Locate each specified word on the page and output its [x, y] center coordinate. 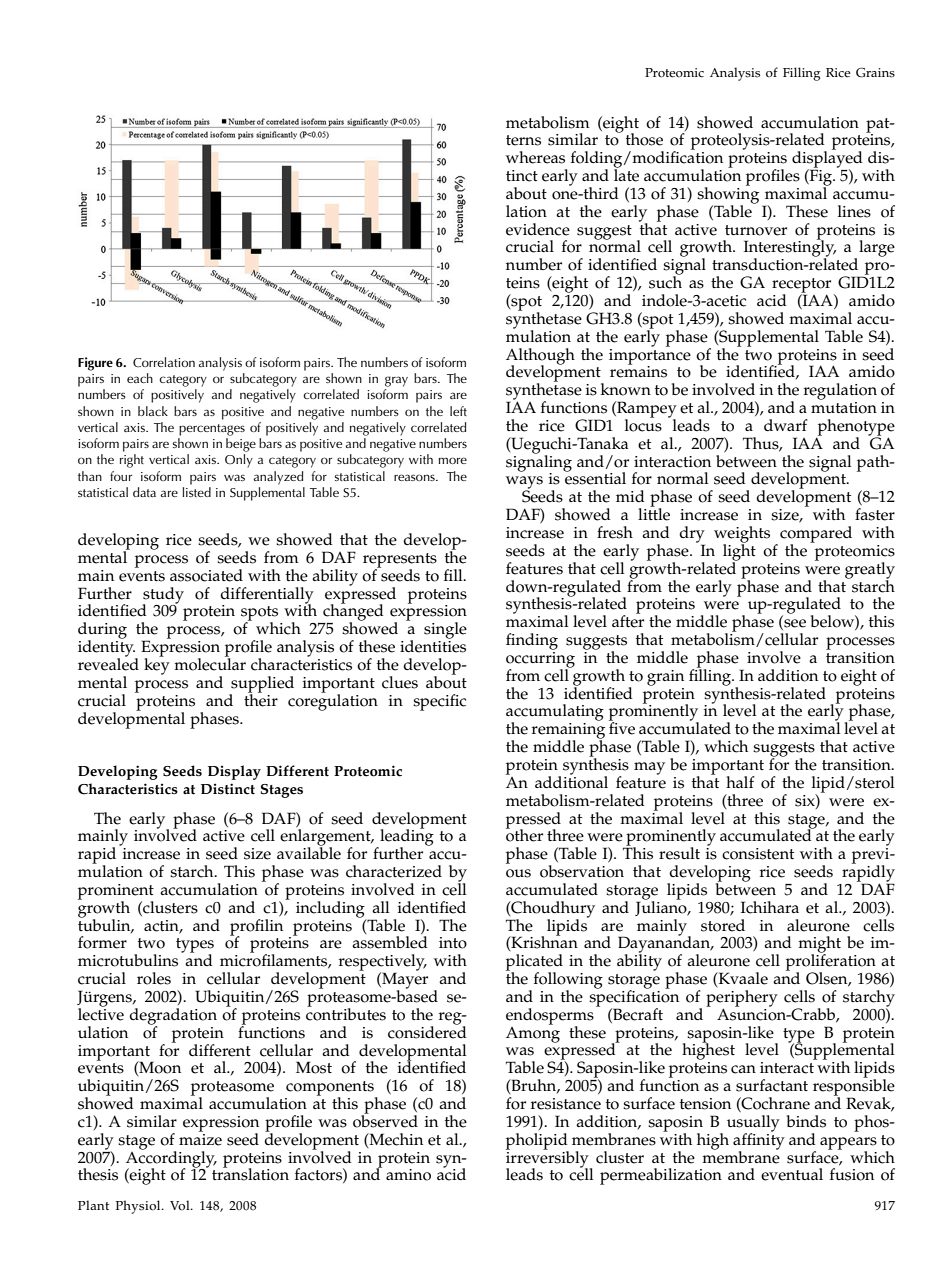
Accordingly [171, 1159]
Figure [95, 364]
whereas [535, 157]
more [452, 460]
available [309, 852]
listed [196, 492]
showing [728, 195]
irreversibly [548, 1159]
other [524, 834]
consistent [758, 854]
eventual [792, 1174]
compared [816, 535]
